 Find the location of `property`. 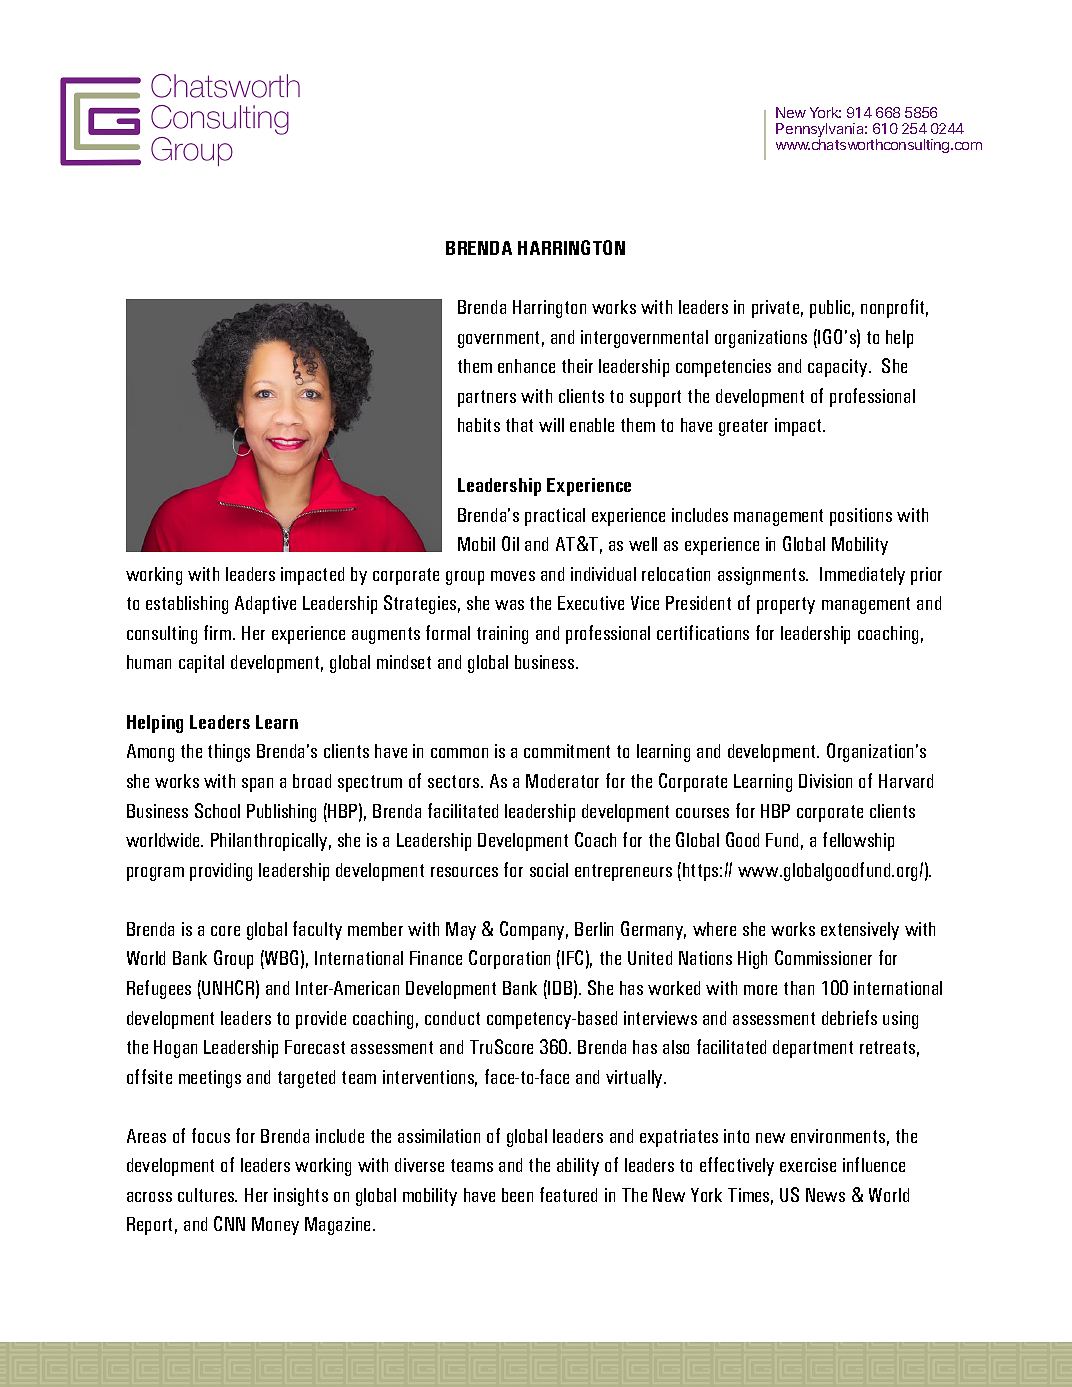

property is located at coordinates (786, 605).
